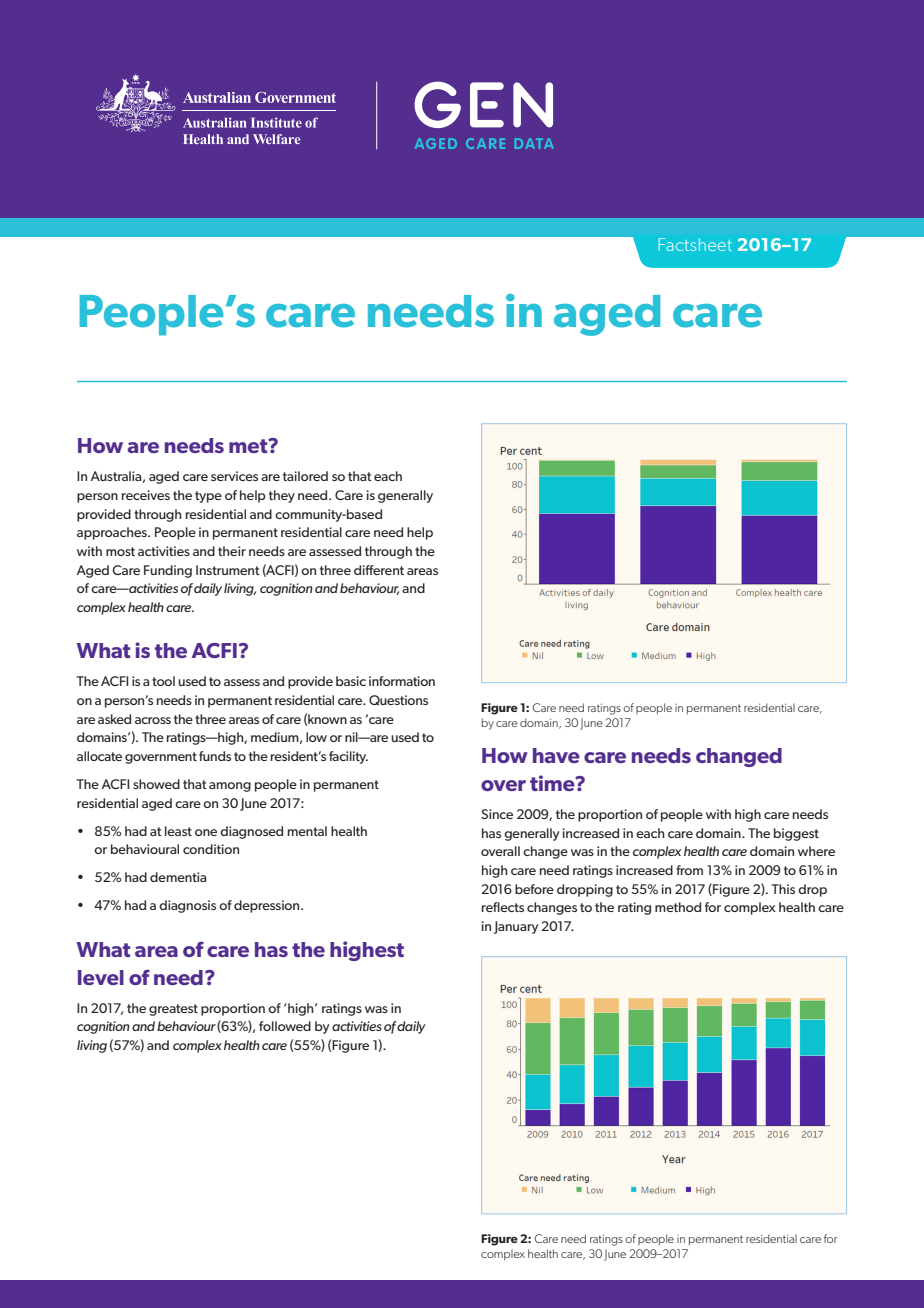 Image resolution: width=924 pixels, height=1308 pixels. I want to click on biggest, so click(796, 834).
